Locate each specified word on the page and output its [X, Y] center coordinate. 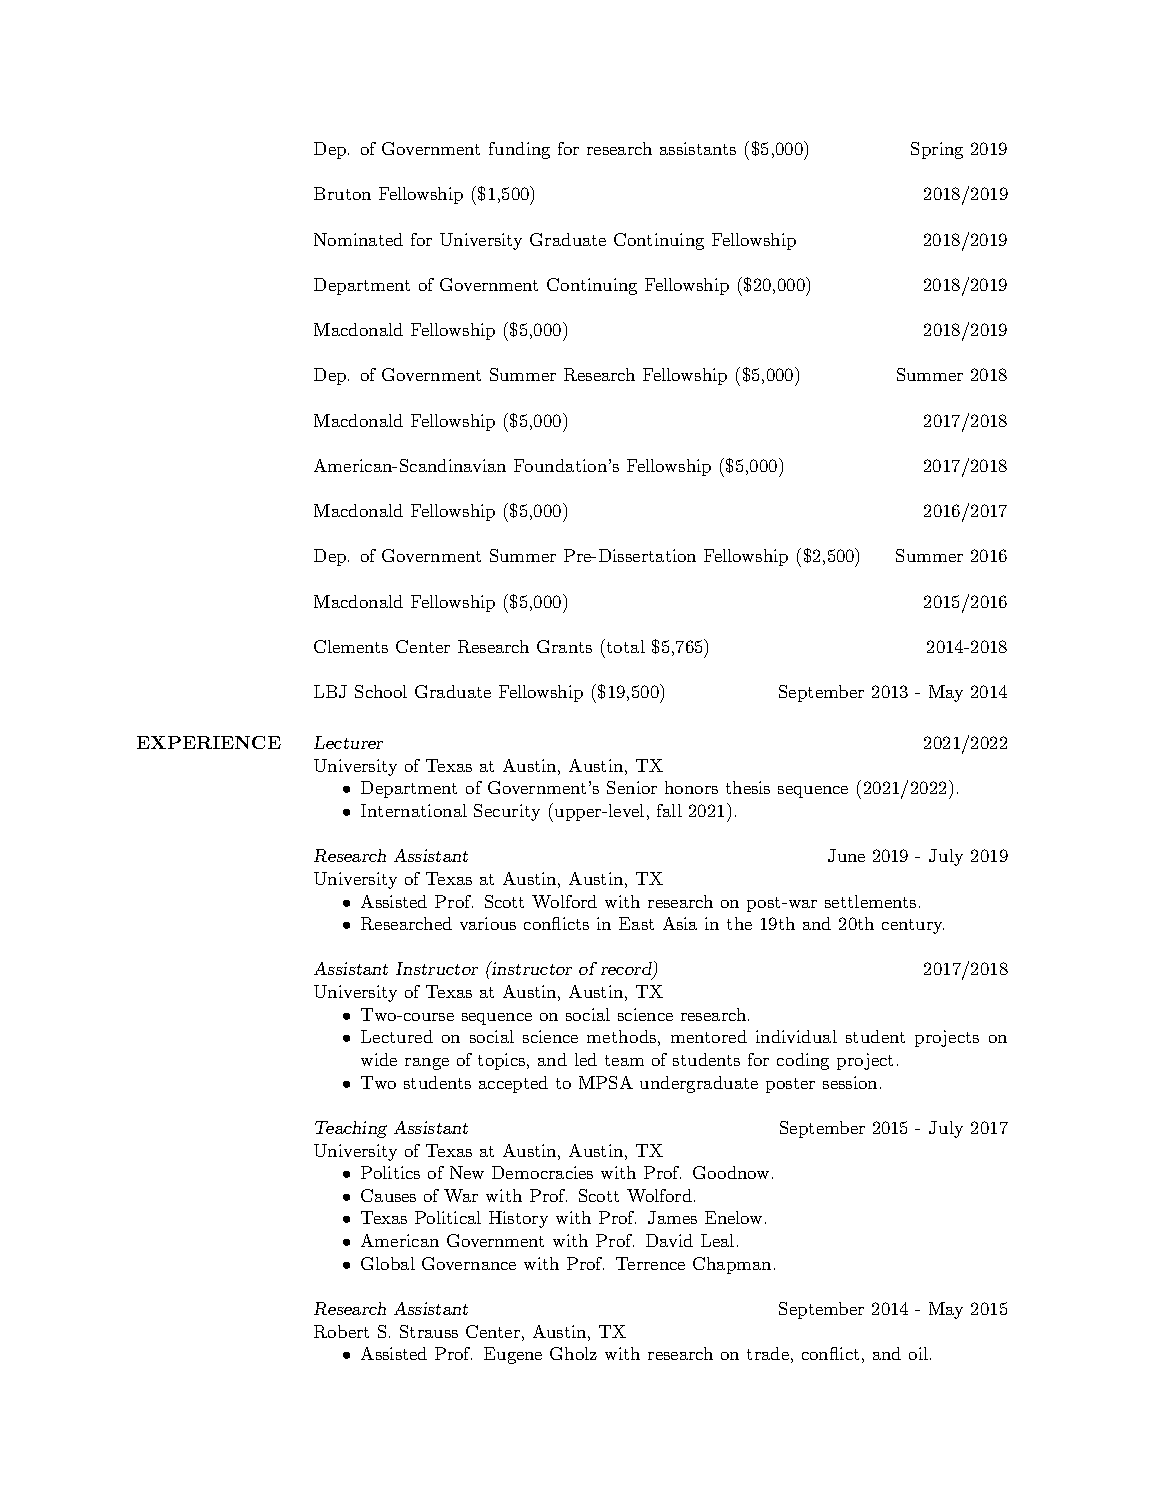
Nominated [358, 239]
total [624, 646]
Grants [564, 646]
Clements [351, 646]
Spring [937, 150]
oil [918, 1353]
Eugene [513, 1355]
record [627, 970]
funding [519, 150]
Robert [341, 1331]
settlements [870, 901]
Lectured [397, 1036]
